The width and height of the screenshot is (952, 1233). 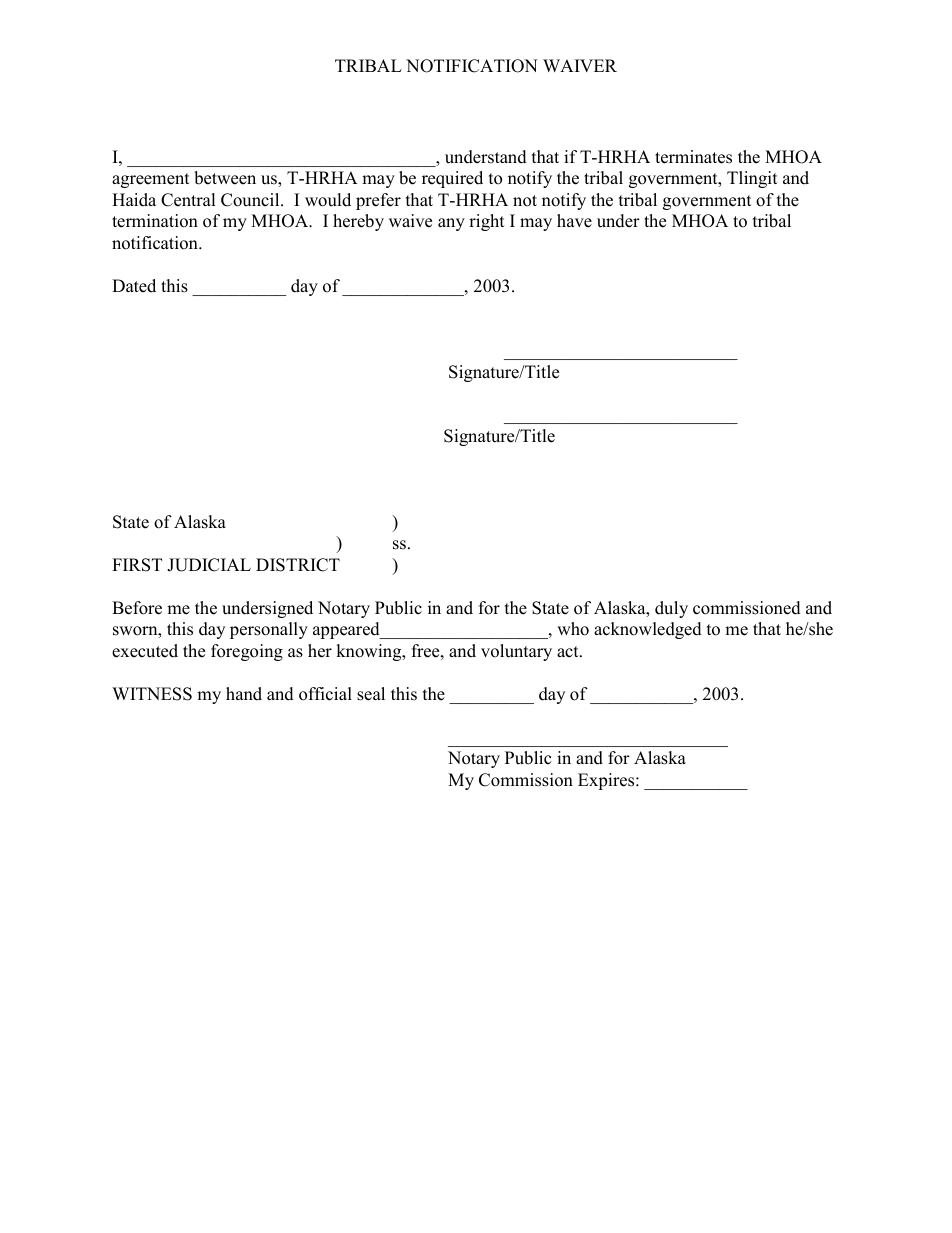 What do you see at coordinates (452, 179) in the screenshot?
I see `required` at bounding box center [452, 179].
